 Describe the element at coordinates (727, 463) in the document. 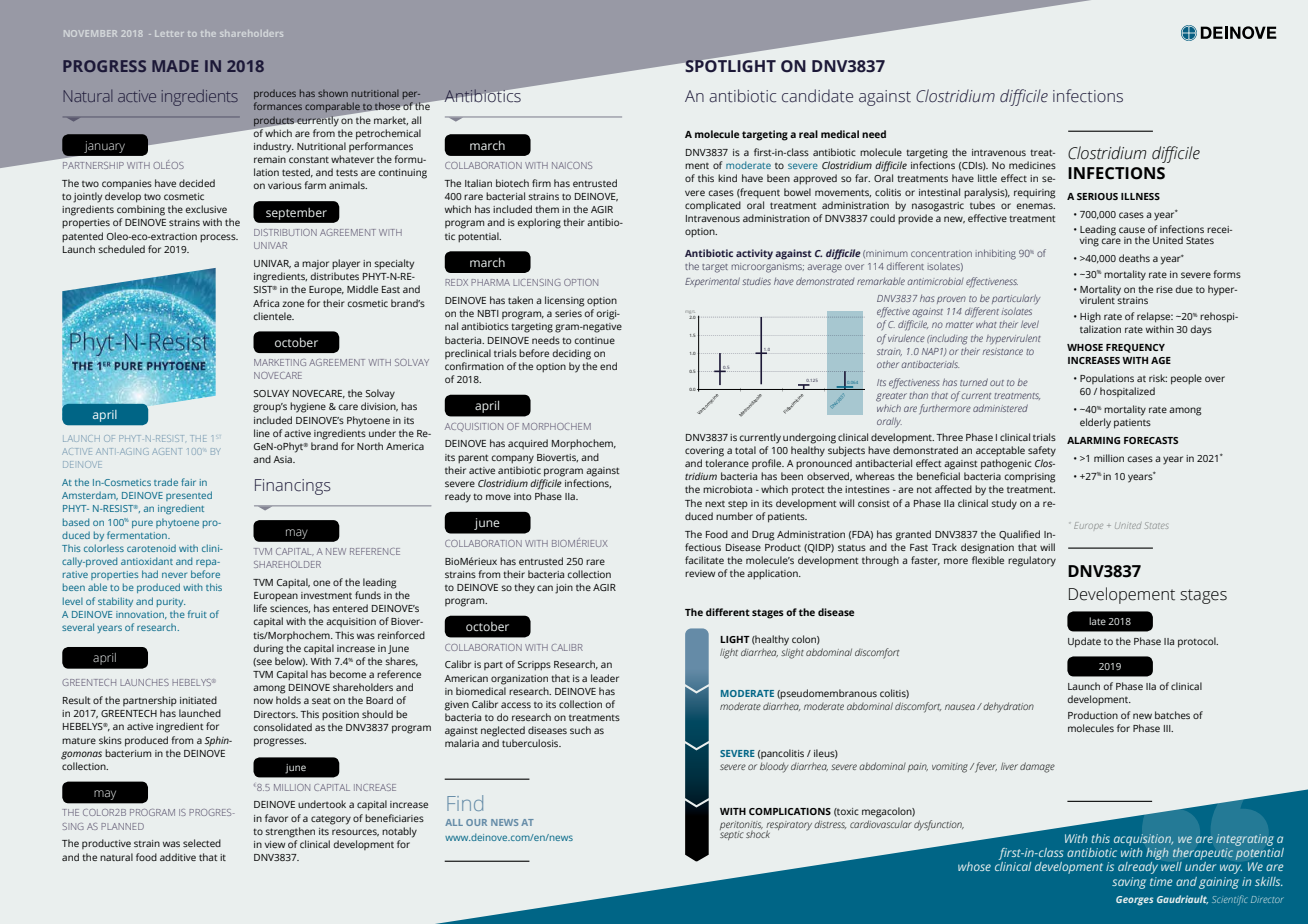

I see `tolerance` at that location.
